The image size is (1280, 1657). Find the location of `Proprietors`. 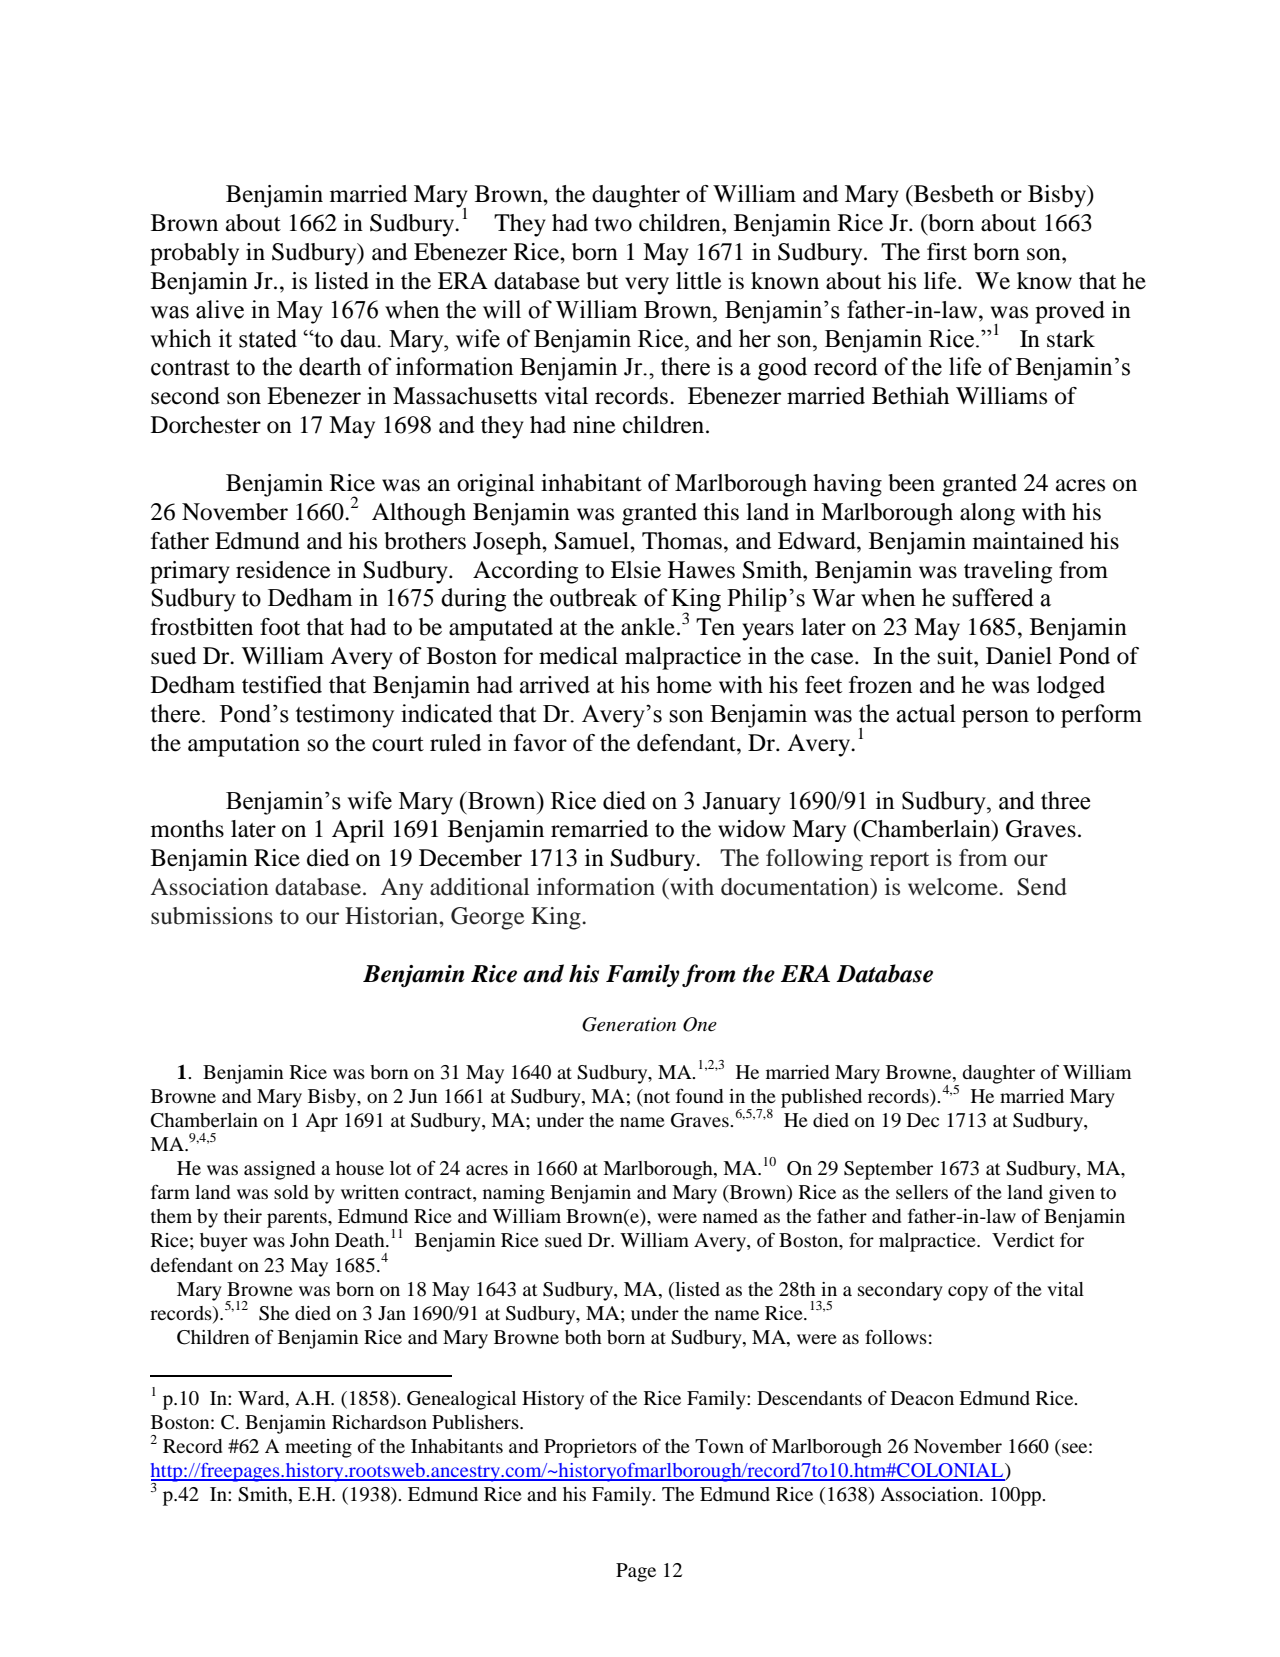

Proprietors is located at coordinates (590, 1448).
